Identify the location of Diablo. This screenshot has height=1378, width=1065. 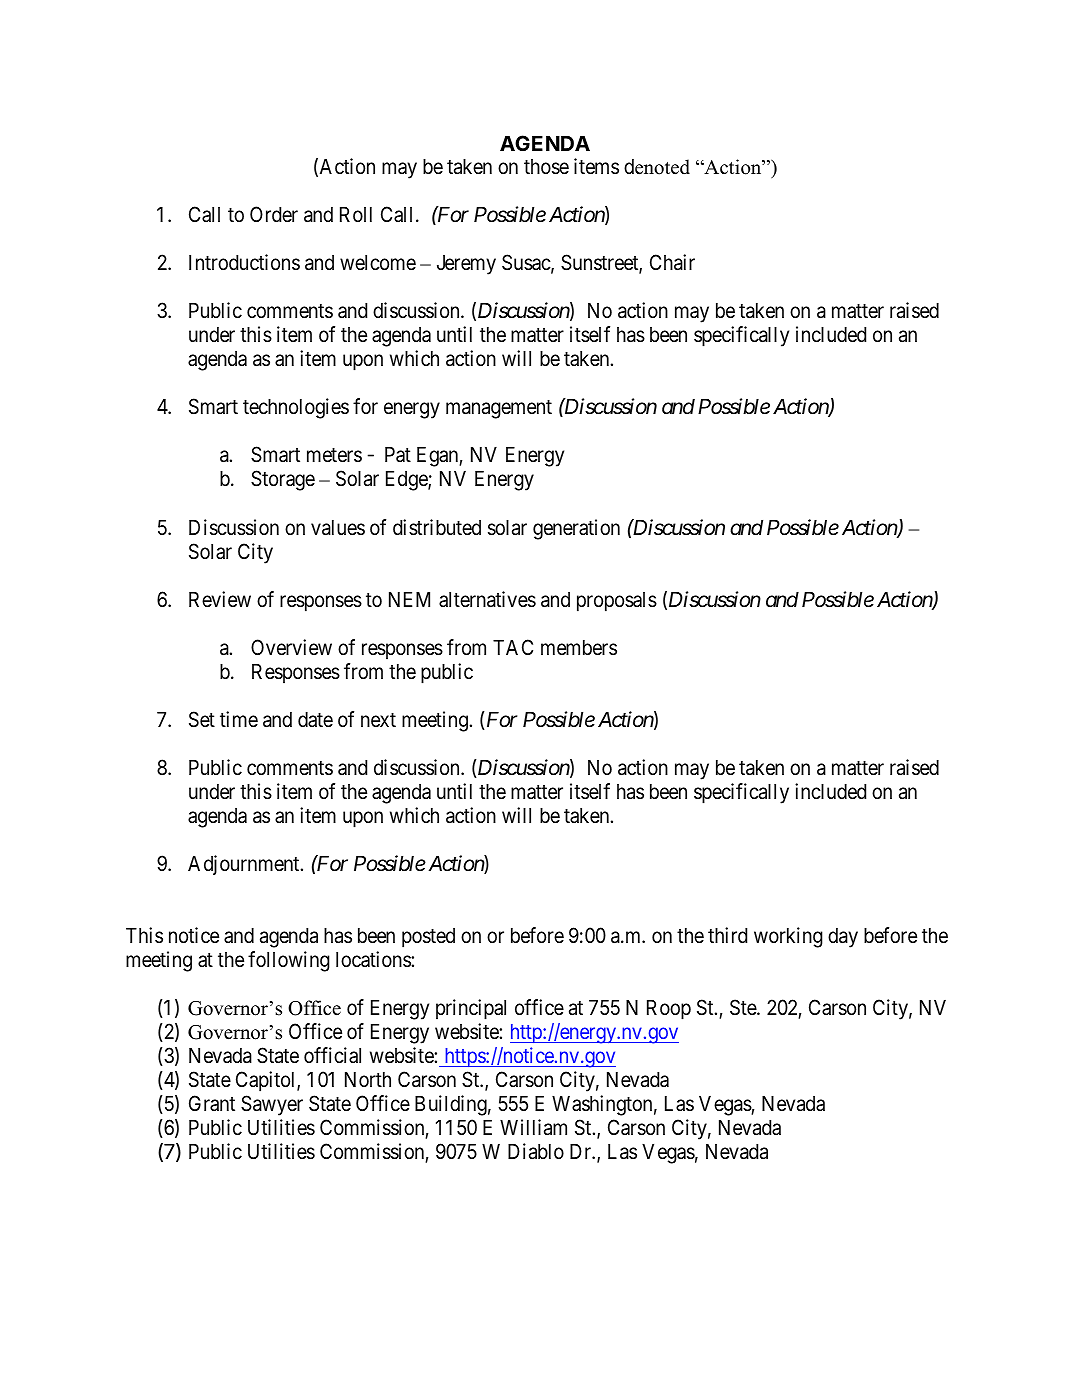
(536, 1151).
